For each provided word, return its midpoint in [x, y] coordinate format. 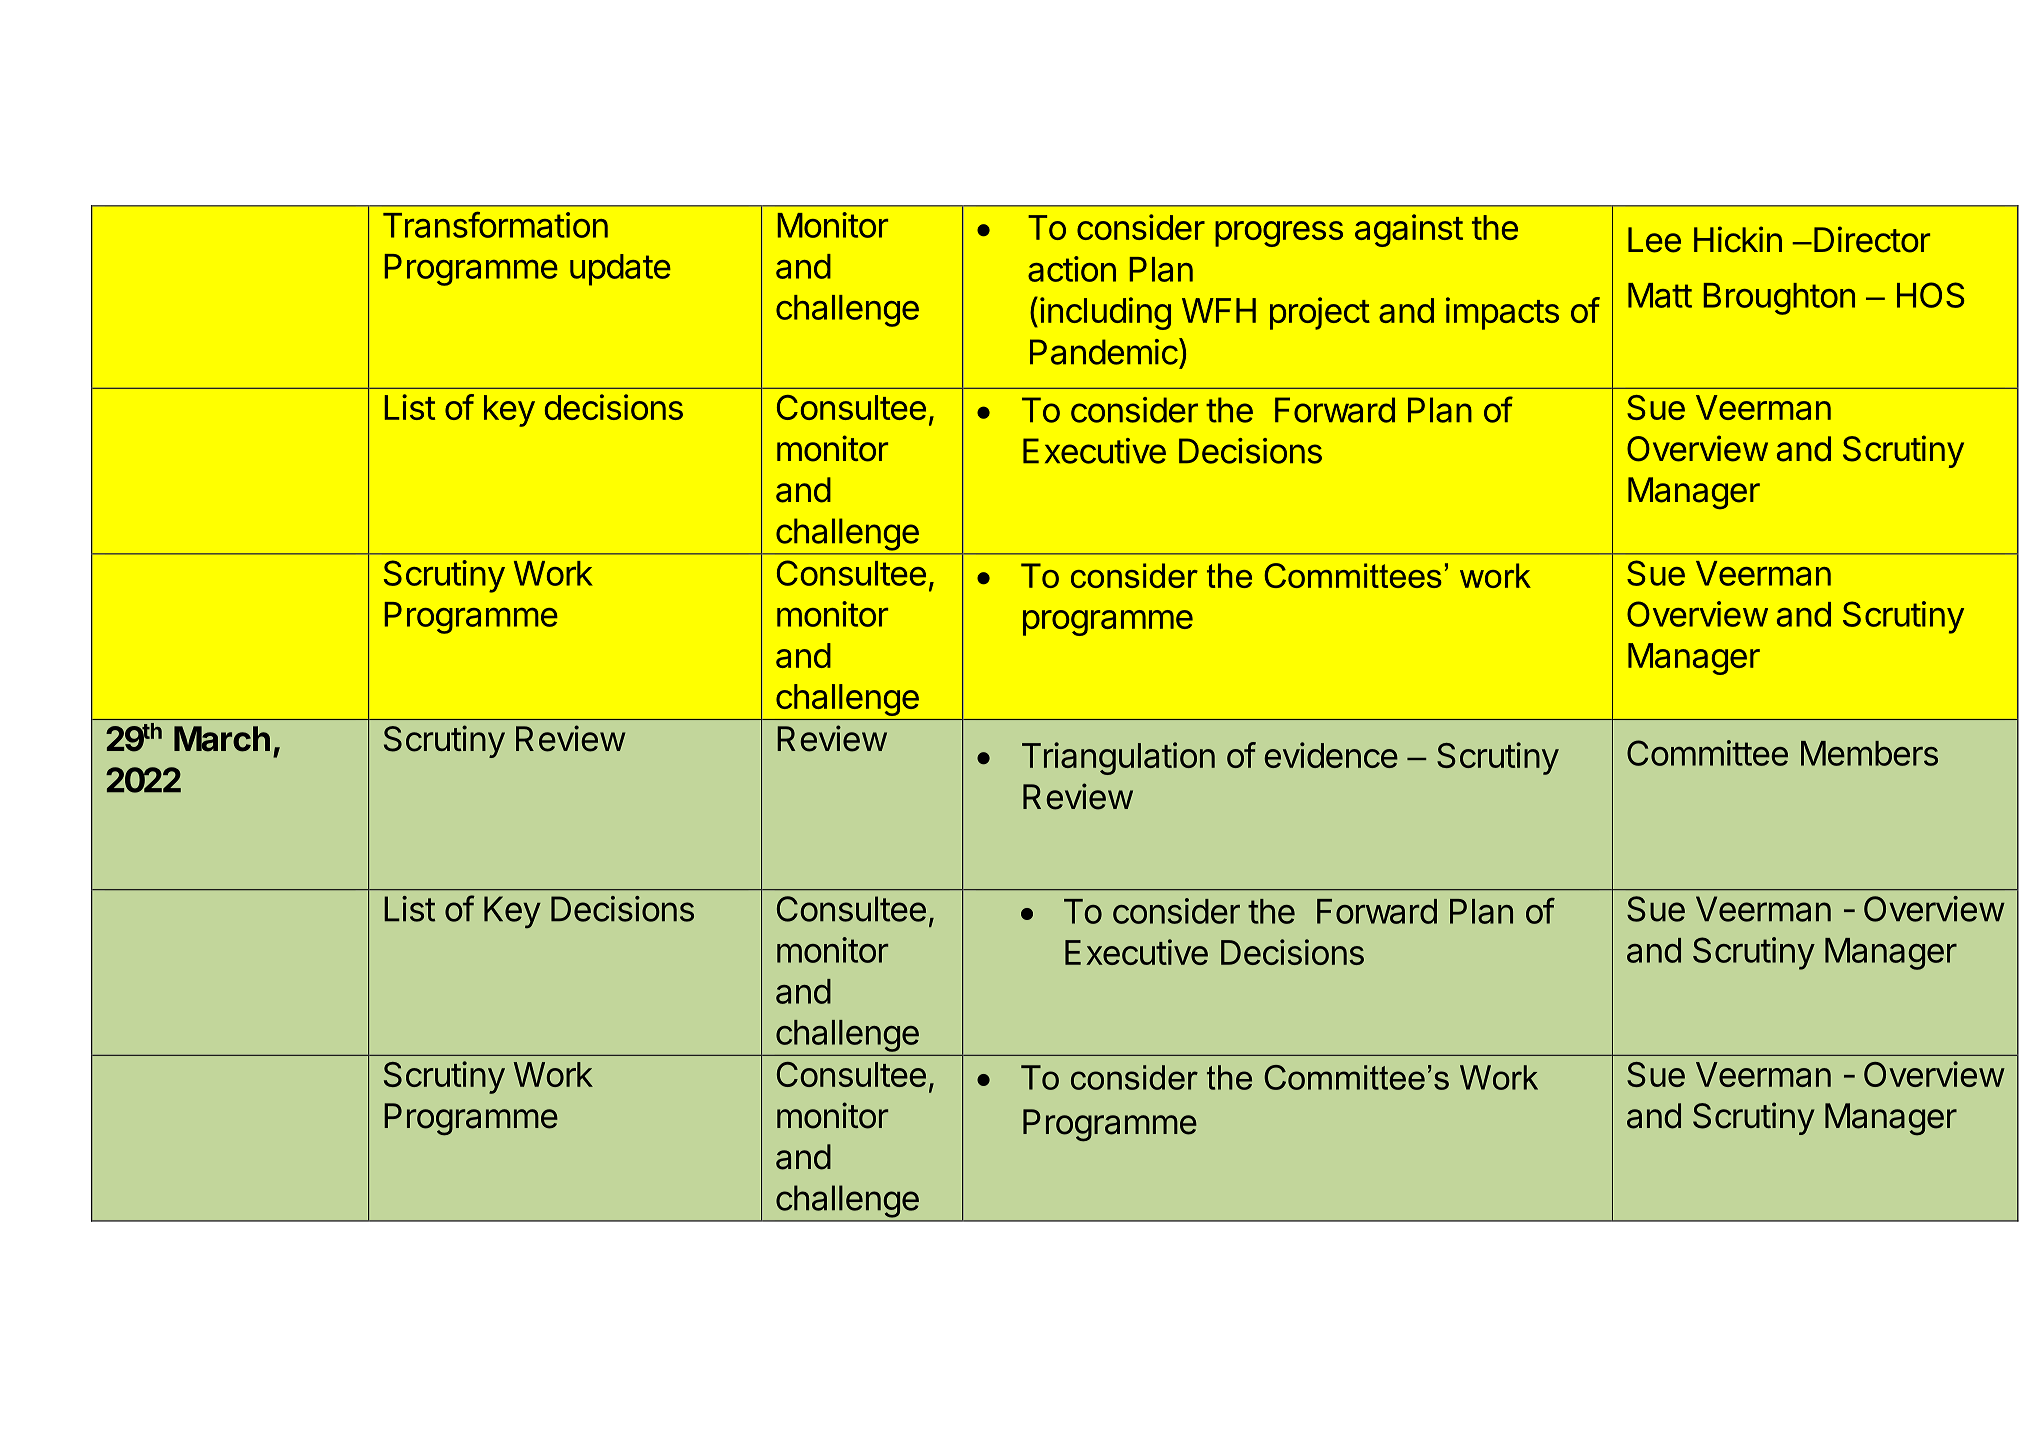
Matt [1660, 295]
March [222, 739]
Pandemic [1104, 352]
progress [1279, 234]
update [620, 270]
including [1105, 313]
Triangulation [1118, 758]
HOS [1930, 295]
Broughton [1779, 299]
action [1072, 269]
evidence [1331, 755]
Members [1869, 753]
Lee [1654, 240]
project [1320, 313]
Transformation [495, 225]
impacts [1502, 313]
